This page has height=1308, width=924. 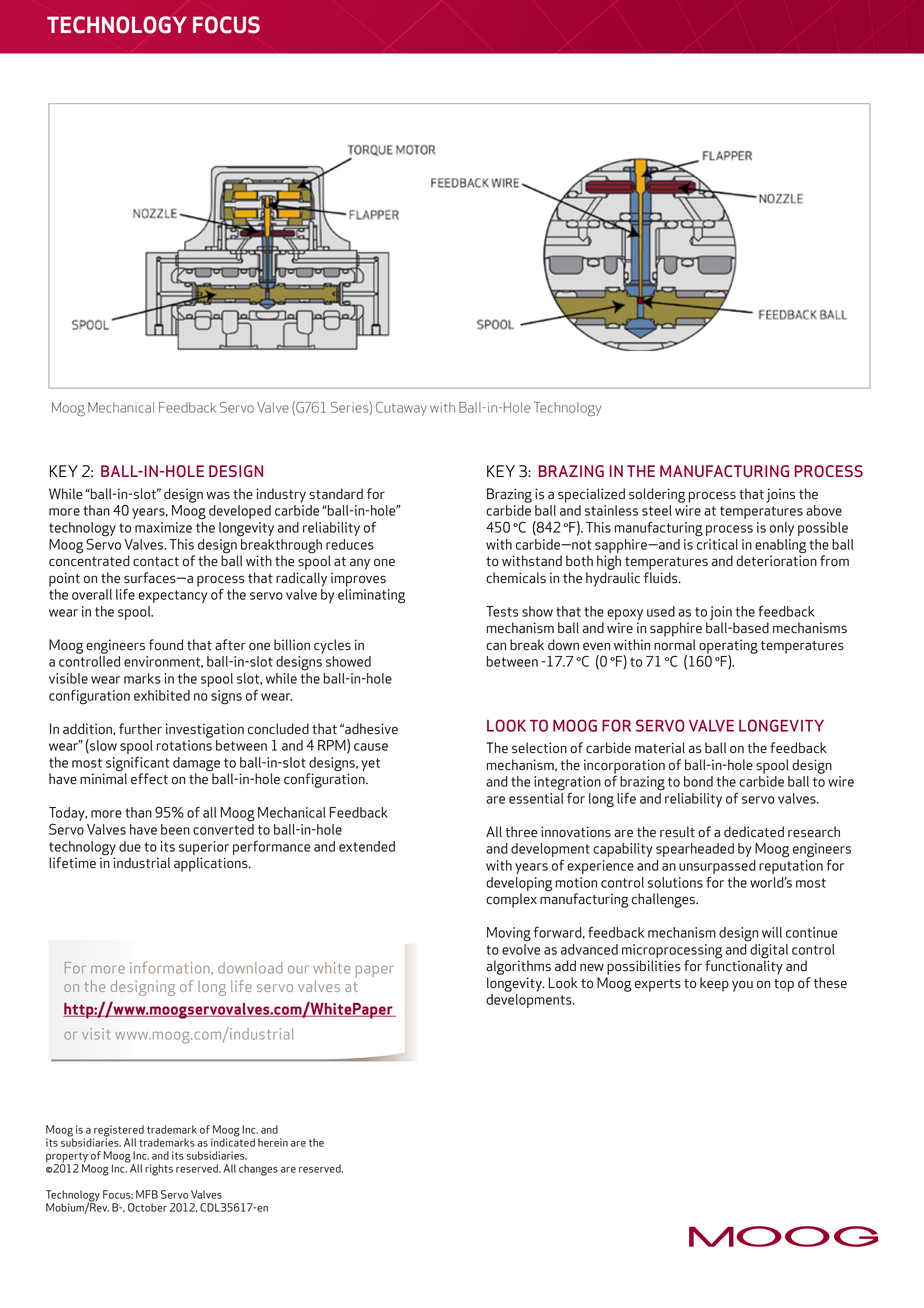 I want to click on operating, so click(x=728, y=647).
